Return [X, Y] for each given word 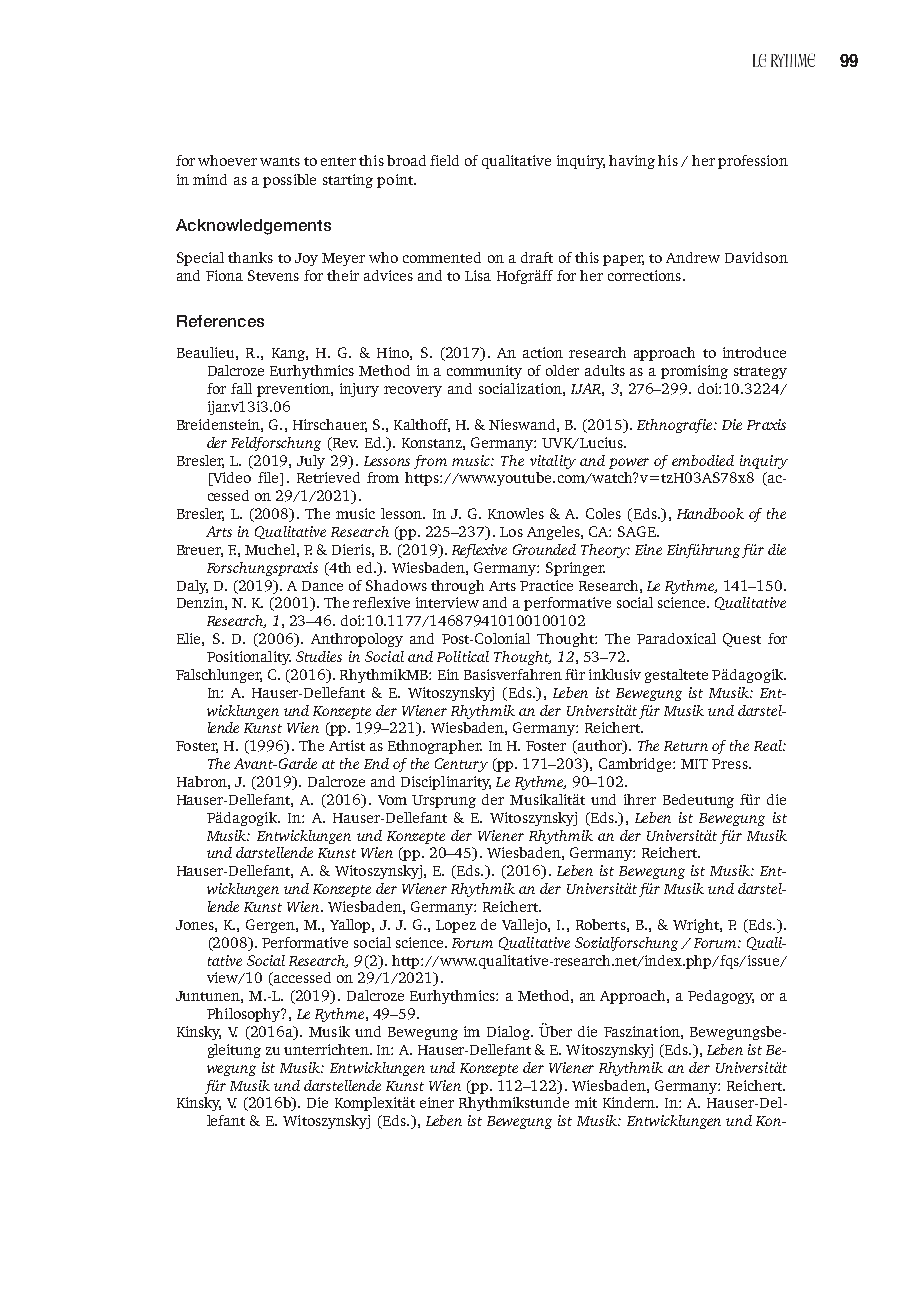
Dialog [509, 1033]
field [444, 160]
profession [753, 162]
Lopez [456, 926]
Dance [322, 586]
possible [289, 181]
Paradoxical [676, 638]
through [457, 587]
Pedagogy [721, 997]
